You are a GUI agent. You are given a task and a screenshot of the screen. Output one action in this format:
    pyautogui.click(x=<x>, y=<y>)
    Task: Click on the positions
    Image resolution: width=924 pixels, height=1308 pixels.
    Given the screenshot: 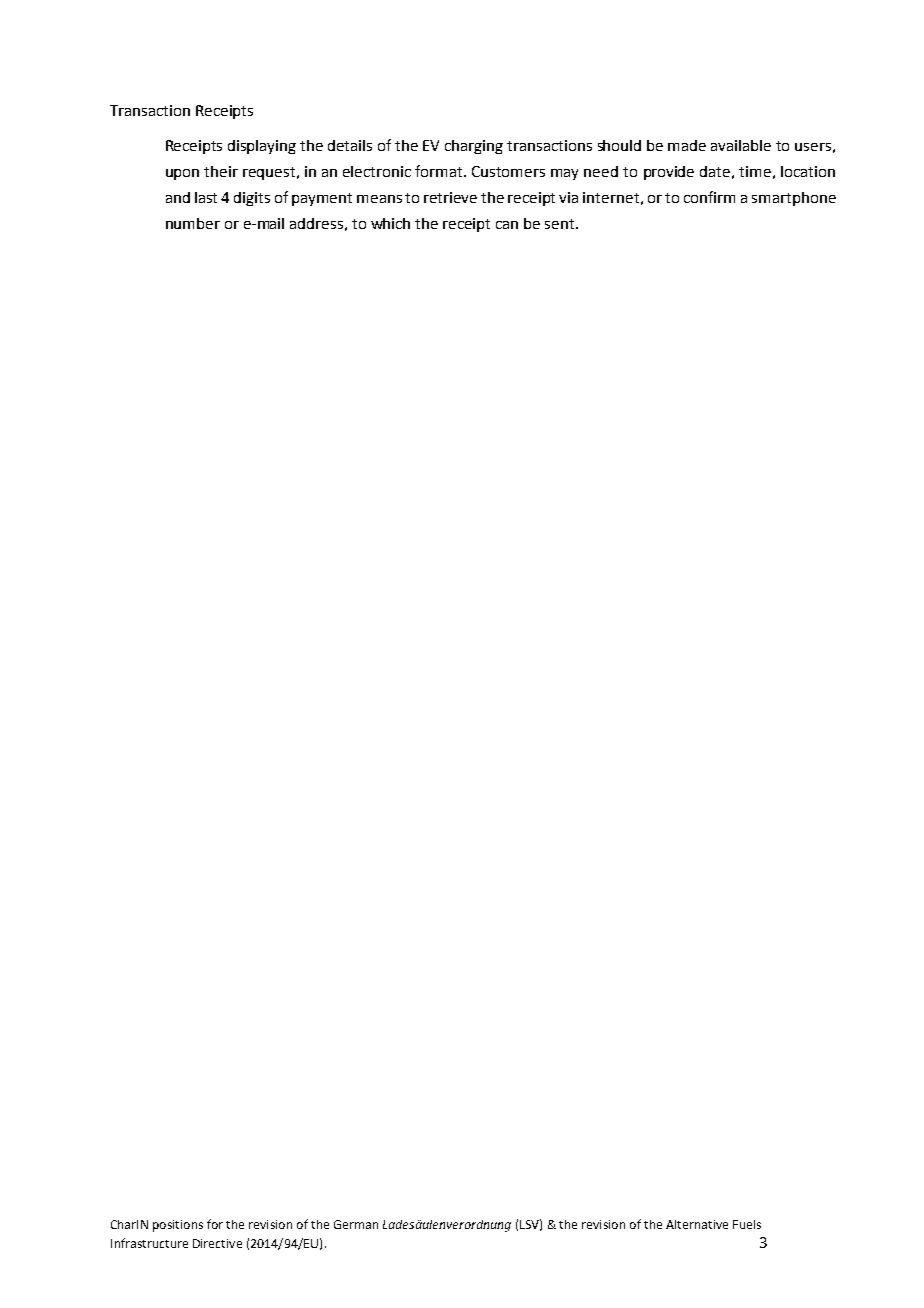 What is the action you would take?
    pyautogui.click(x=178, y=1226)
